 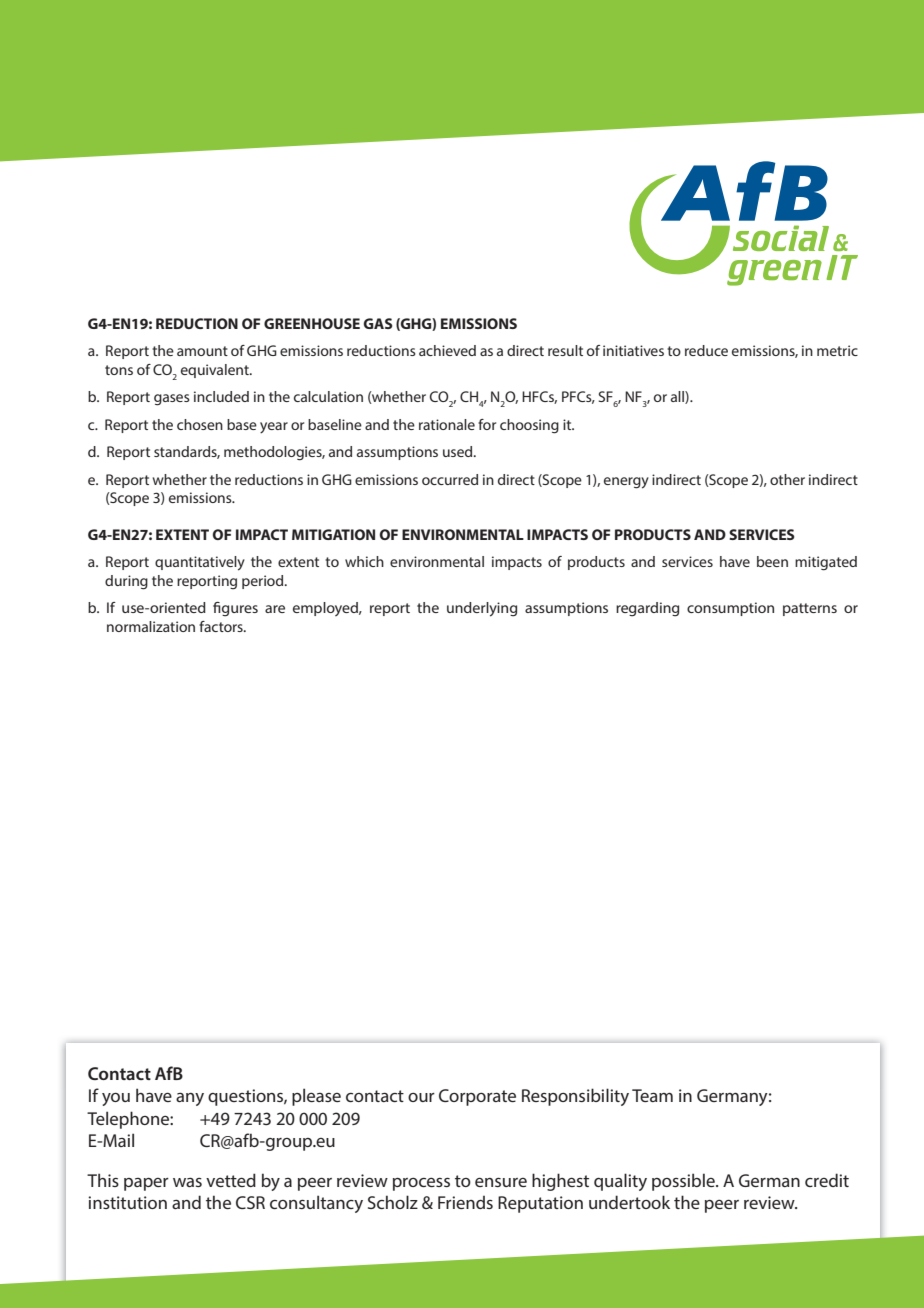 I want to click on underlying, so click(x=482, y=609).
